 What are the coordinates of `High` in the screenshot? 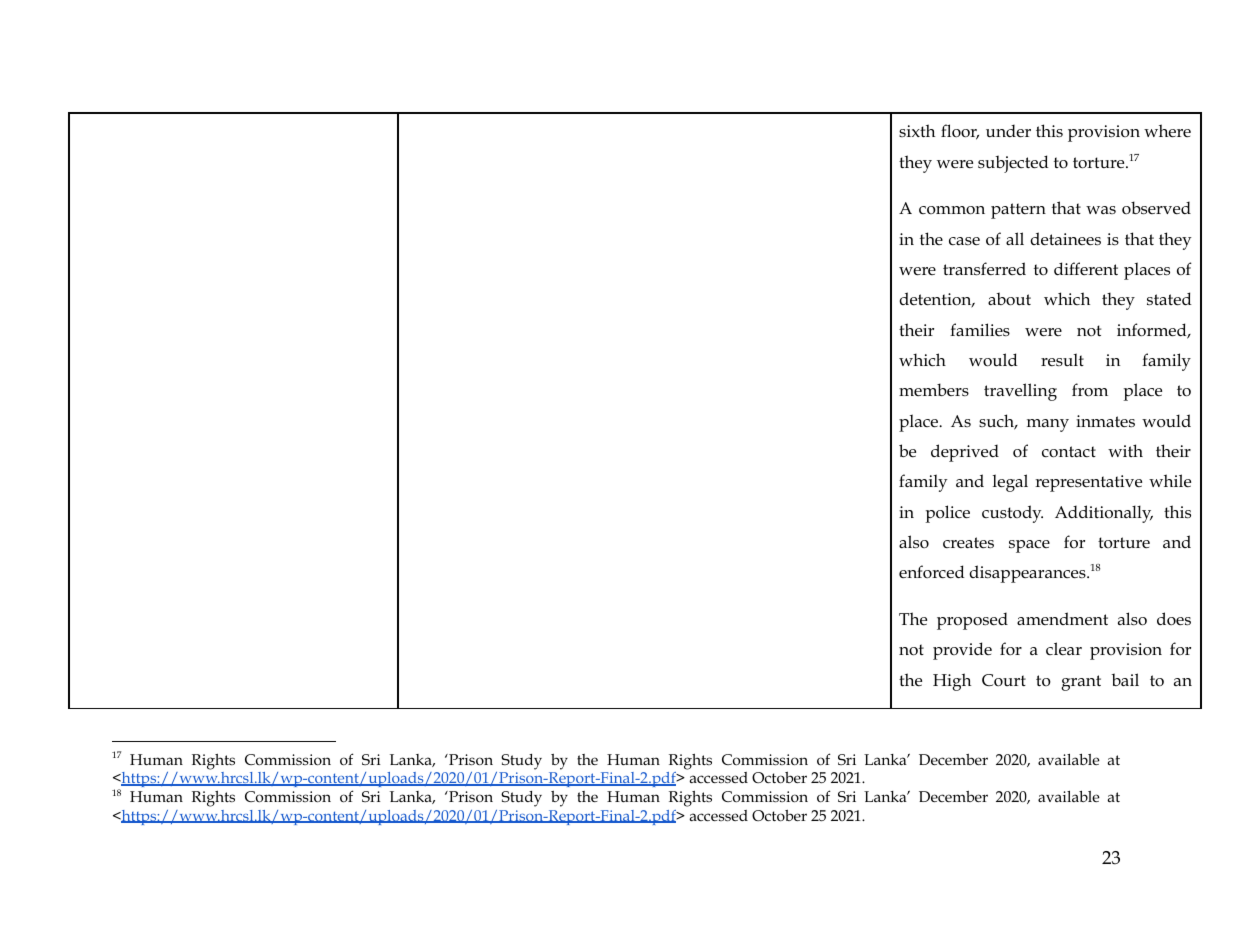 It's located at (952, 682).
